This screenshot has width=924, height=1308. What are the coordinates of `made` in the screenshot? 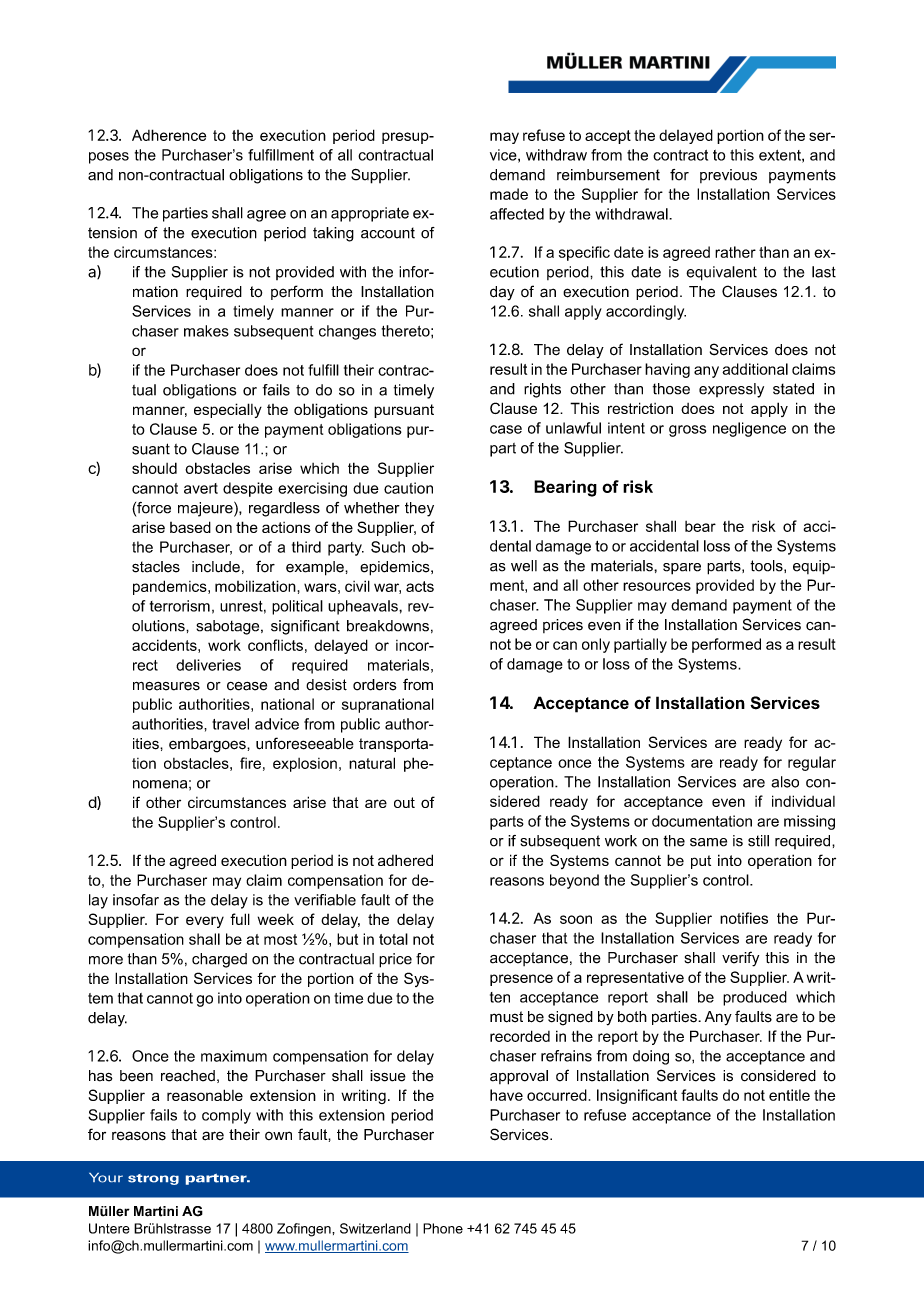 It's located at (509, 194).
